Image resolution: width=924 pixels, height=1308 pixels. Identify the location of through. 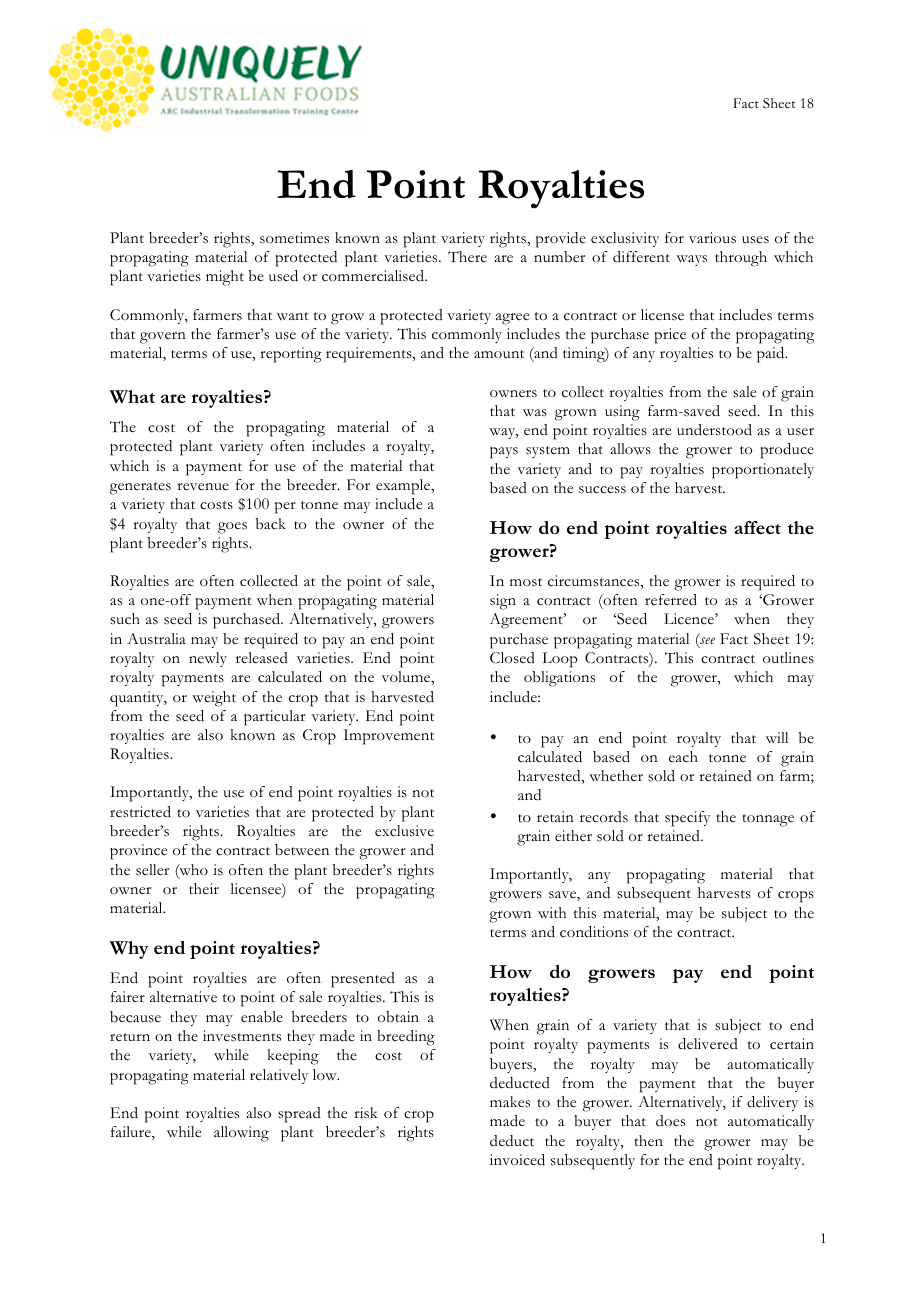
(741, 259).
